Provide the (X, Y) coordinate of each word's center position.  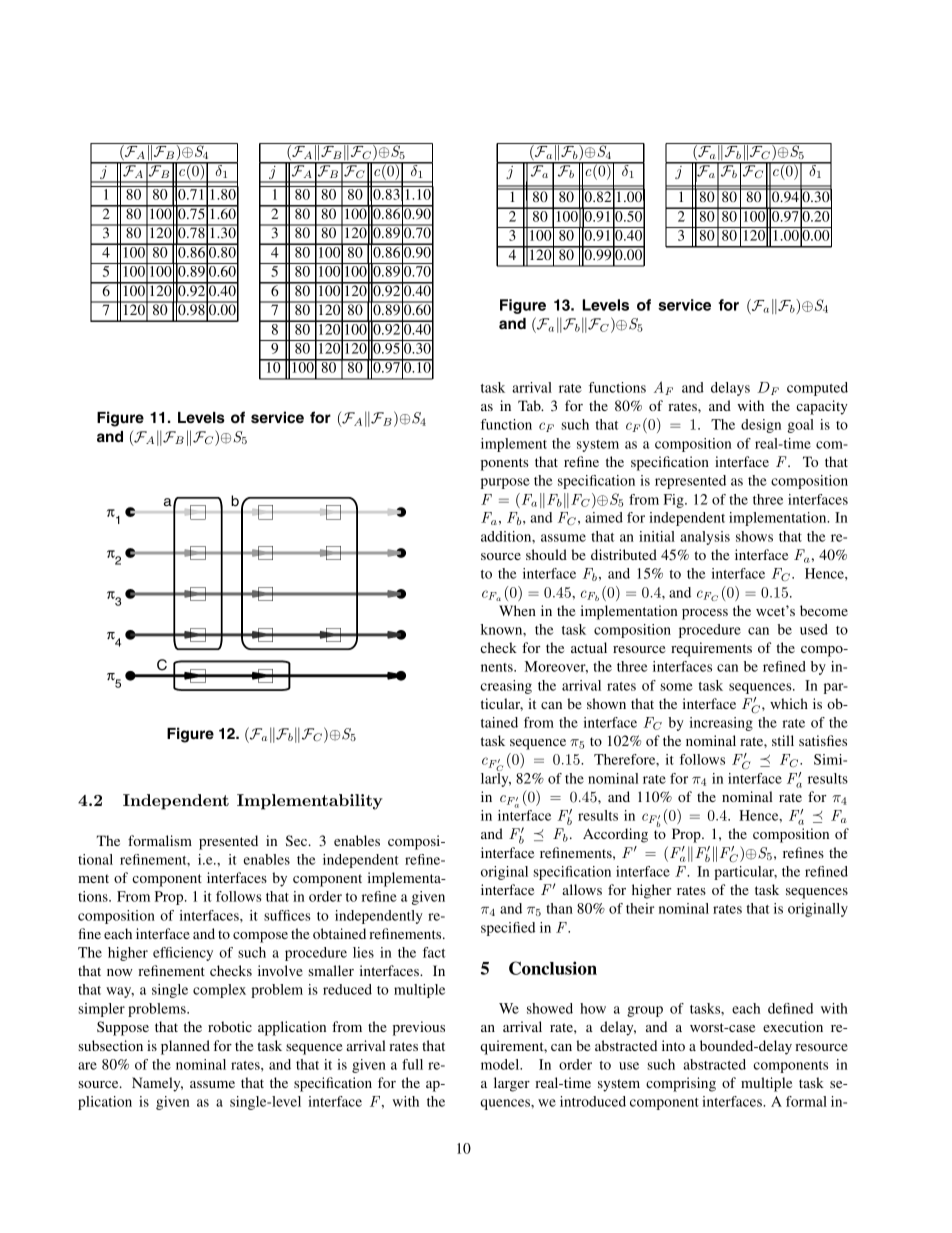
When (517, 610)
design (761, 426)
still (783, 740)
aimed (604, 517)
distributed (624, 554)
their (640, 908)
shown (606, 703)
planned (185, 1047)
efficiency (183, 954)
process (705, 614)
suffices (287, 915)
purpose (505, 483)
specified (508, 929)
